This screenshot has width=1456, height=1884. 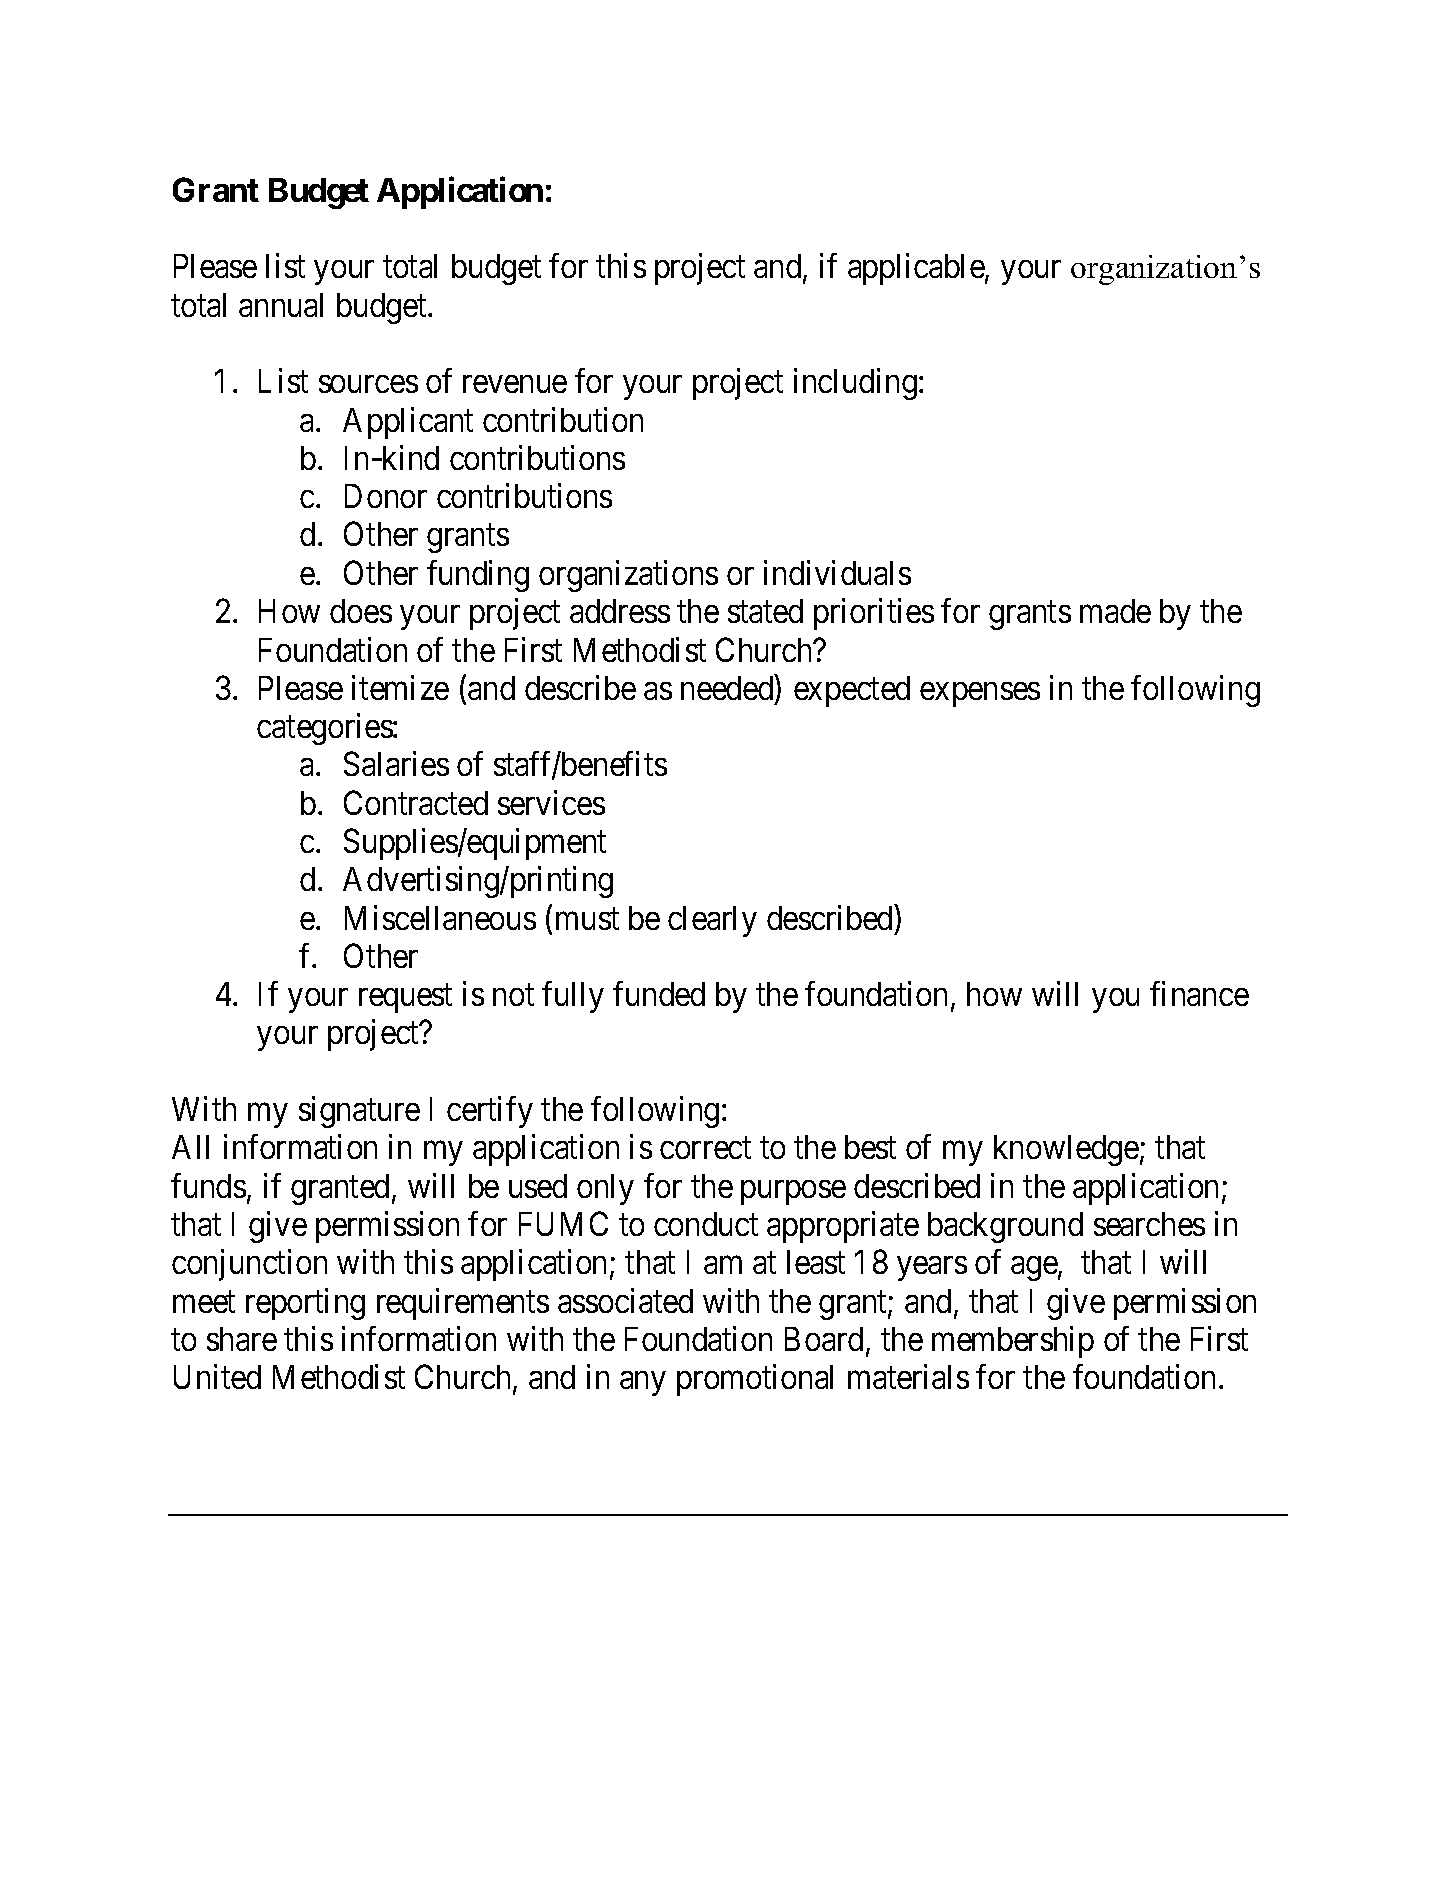 I want to click on Donor, so click(x=386, y=496).
